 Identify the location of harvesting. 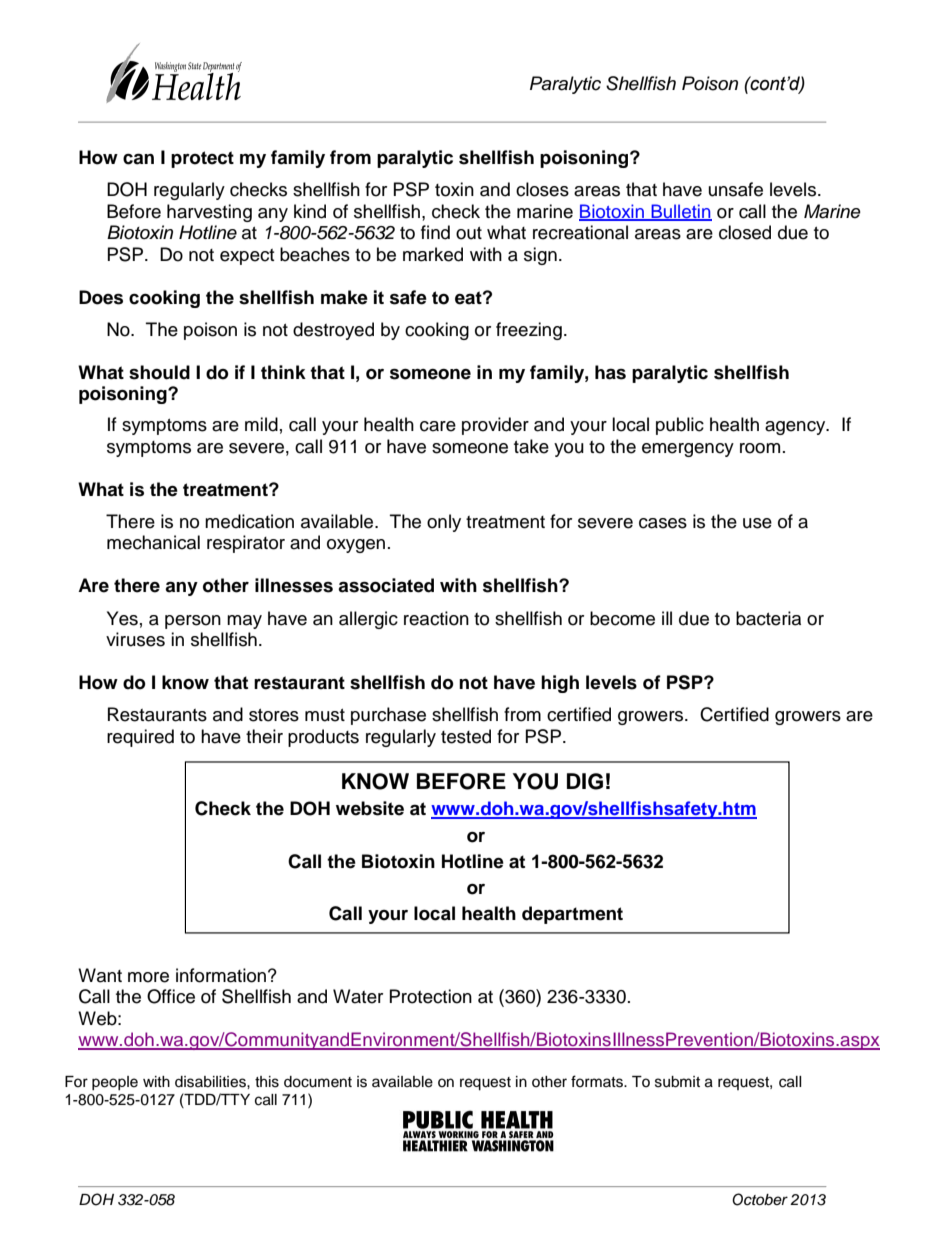
(209, 213).
